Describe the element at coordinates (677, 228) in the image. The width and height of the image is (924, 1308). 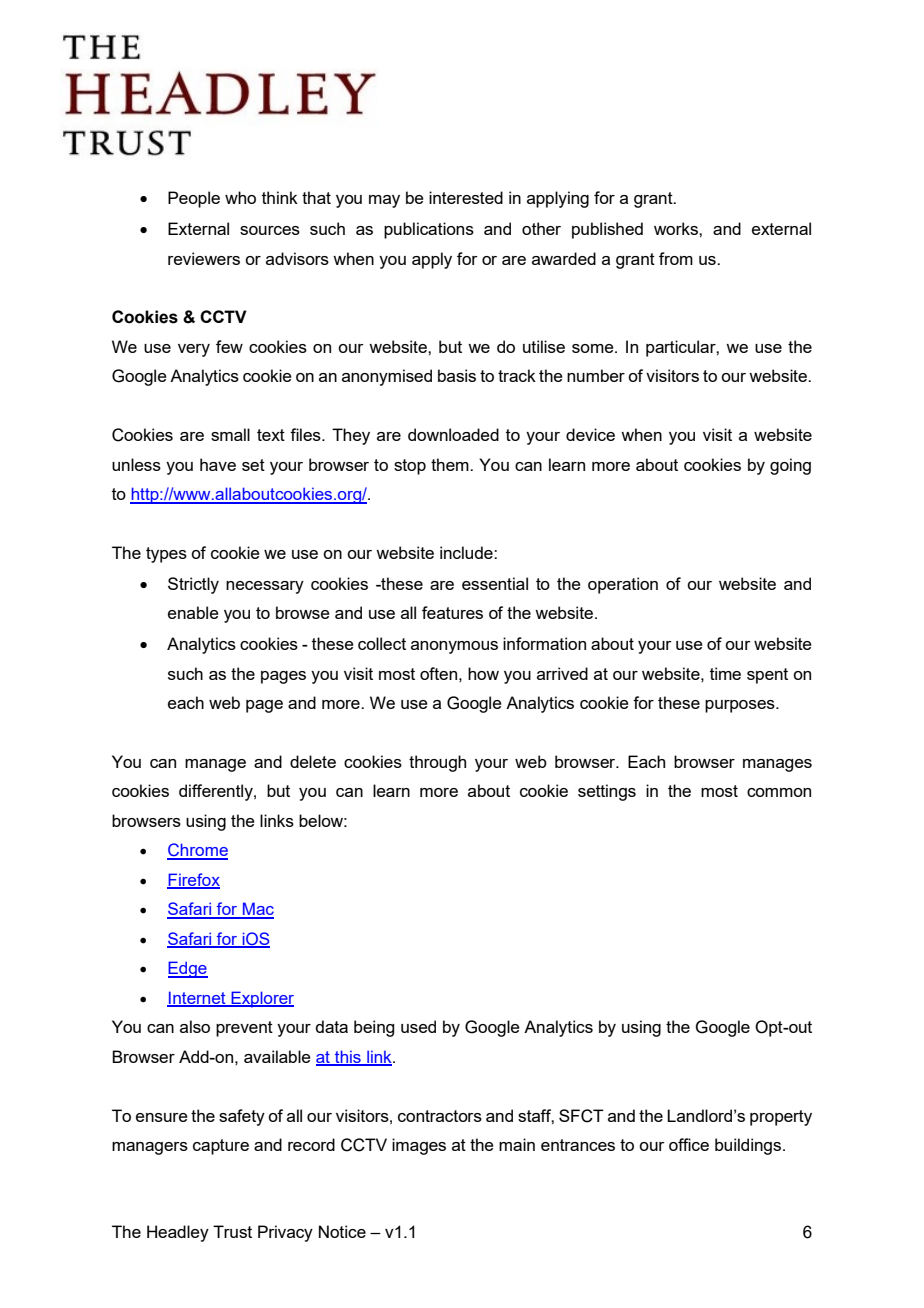
I see `works` at that location.
